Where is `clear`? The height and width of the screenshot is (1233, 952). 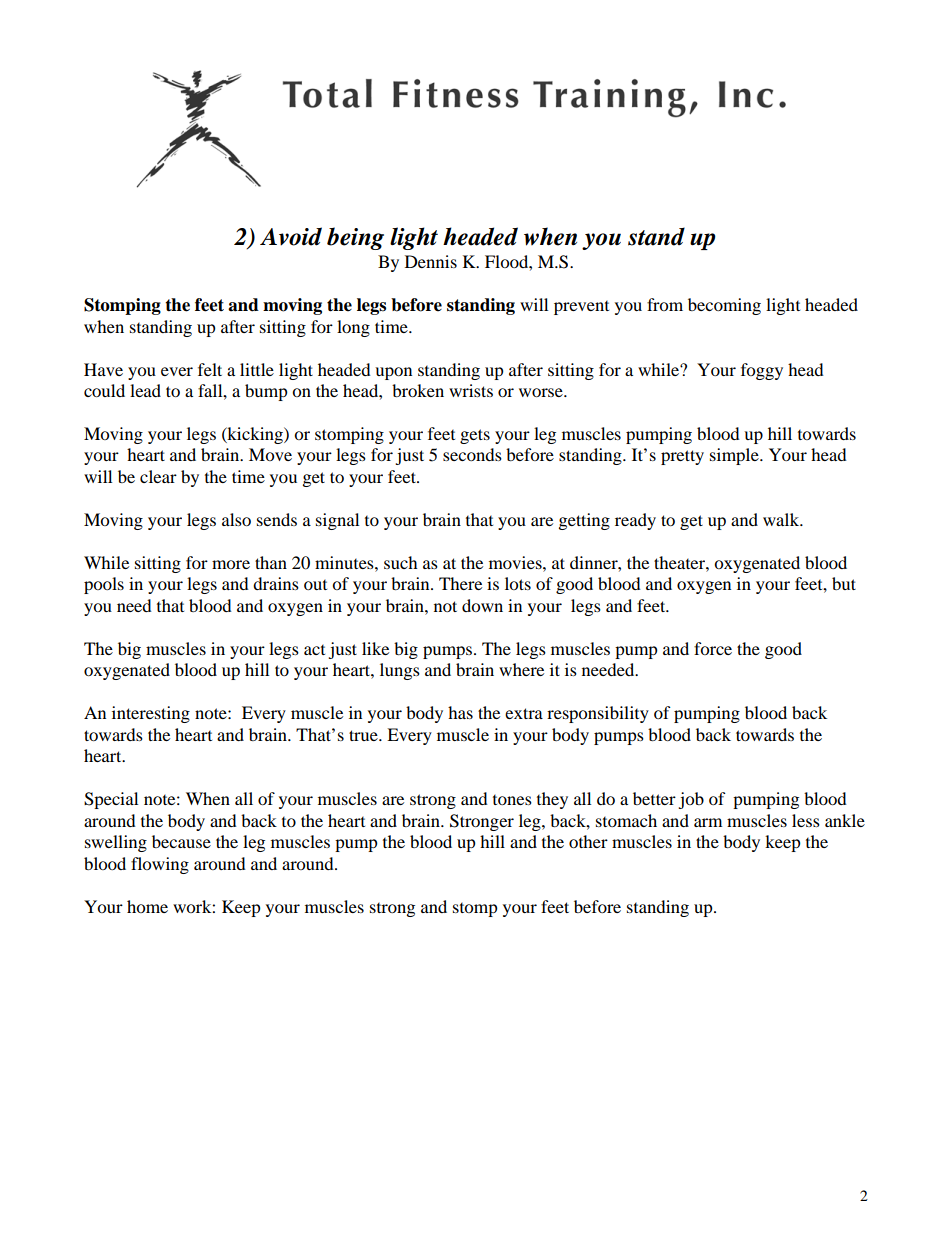
clear is located at coordinates (158, 476).
